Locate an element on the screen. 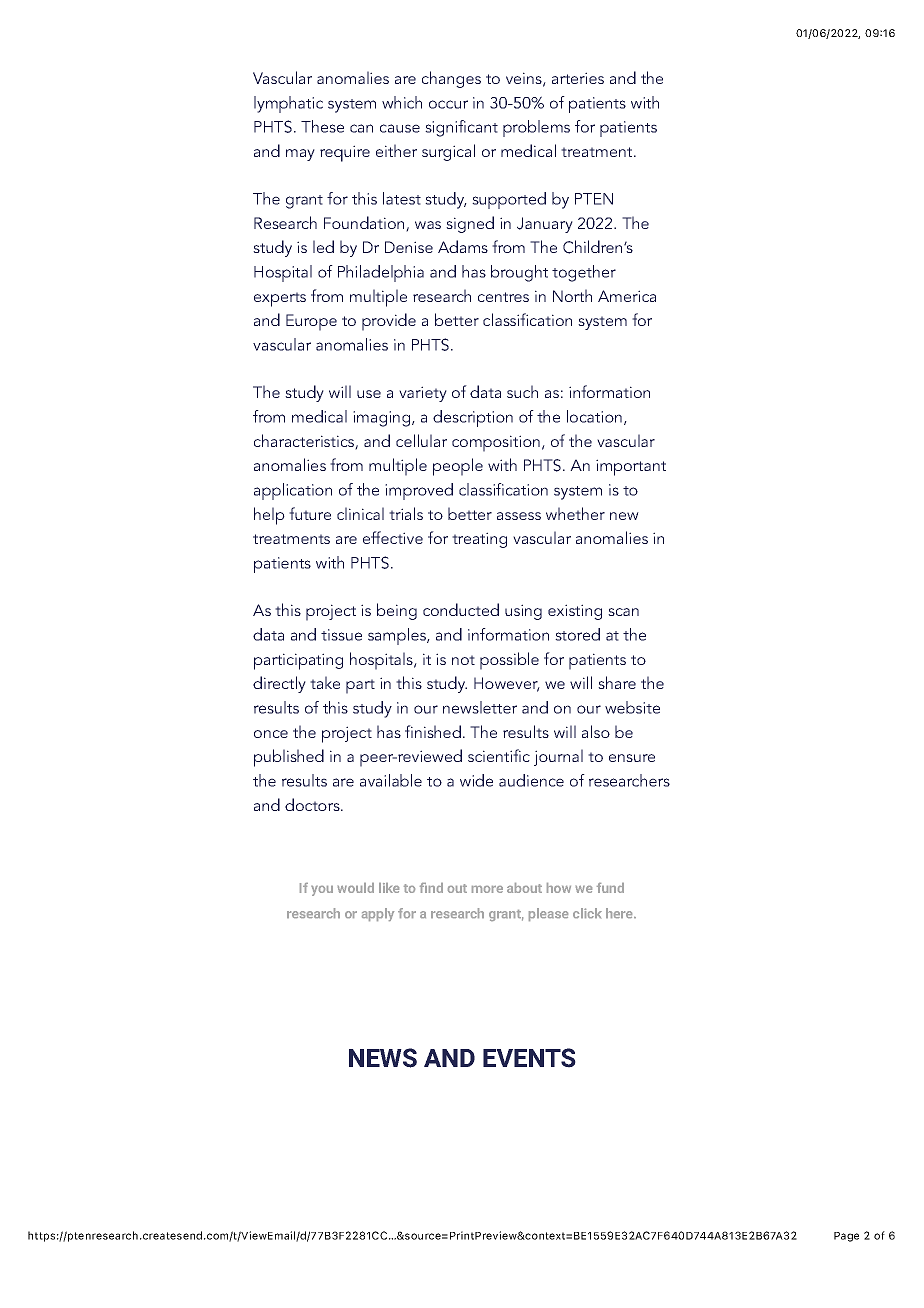 The height and width of the screenshot is (1308, 924). website is located at coordinates (632, 707).
